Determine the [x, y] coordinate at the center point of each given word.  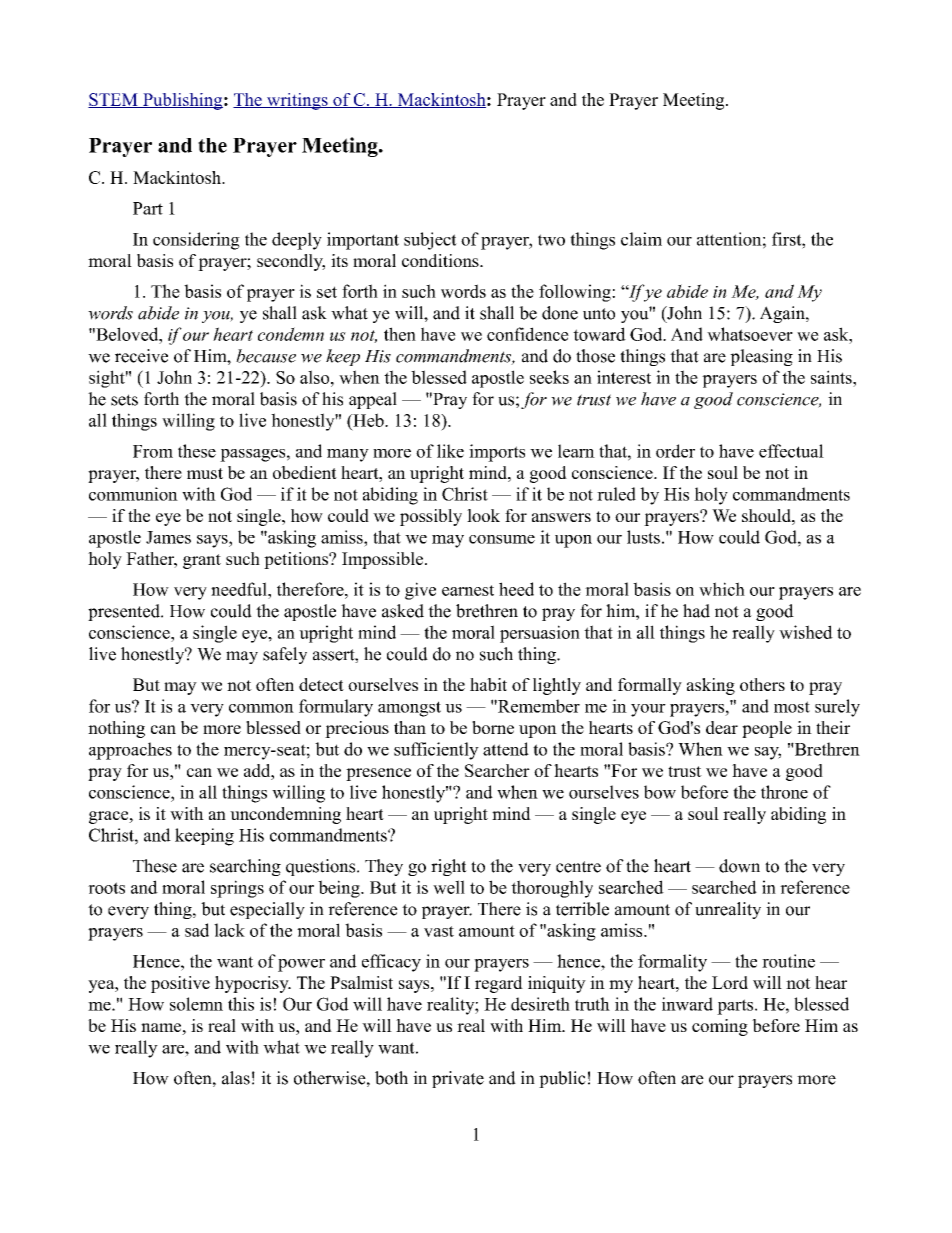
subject [430, 241]
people [767, 729]
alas [236, 1078]
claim [641, 239]
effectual [791, 451]
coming [720, 1027]
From [153, 451]
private [458, 1079]
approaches [130, 751]
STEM [114, 100]
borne [493, 727]
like [450, 451]
